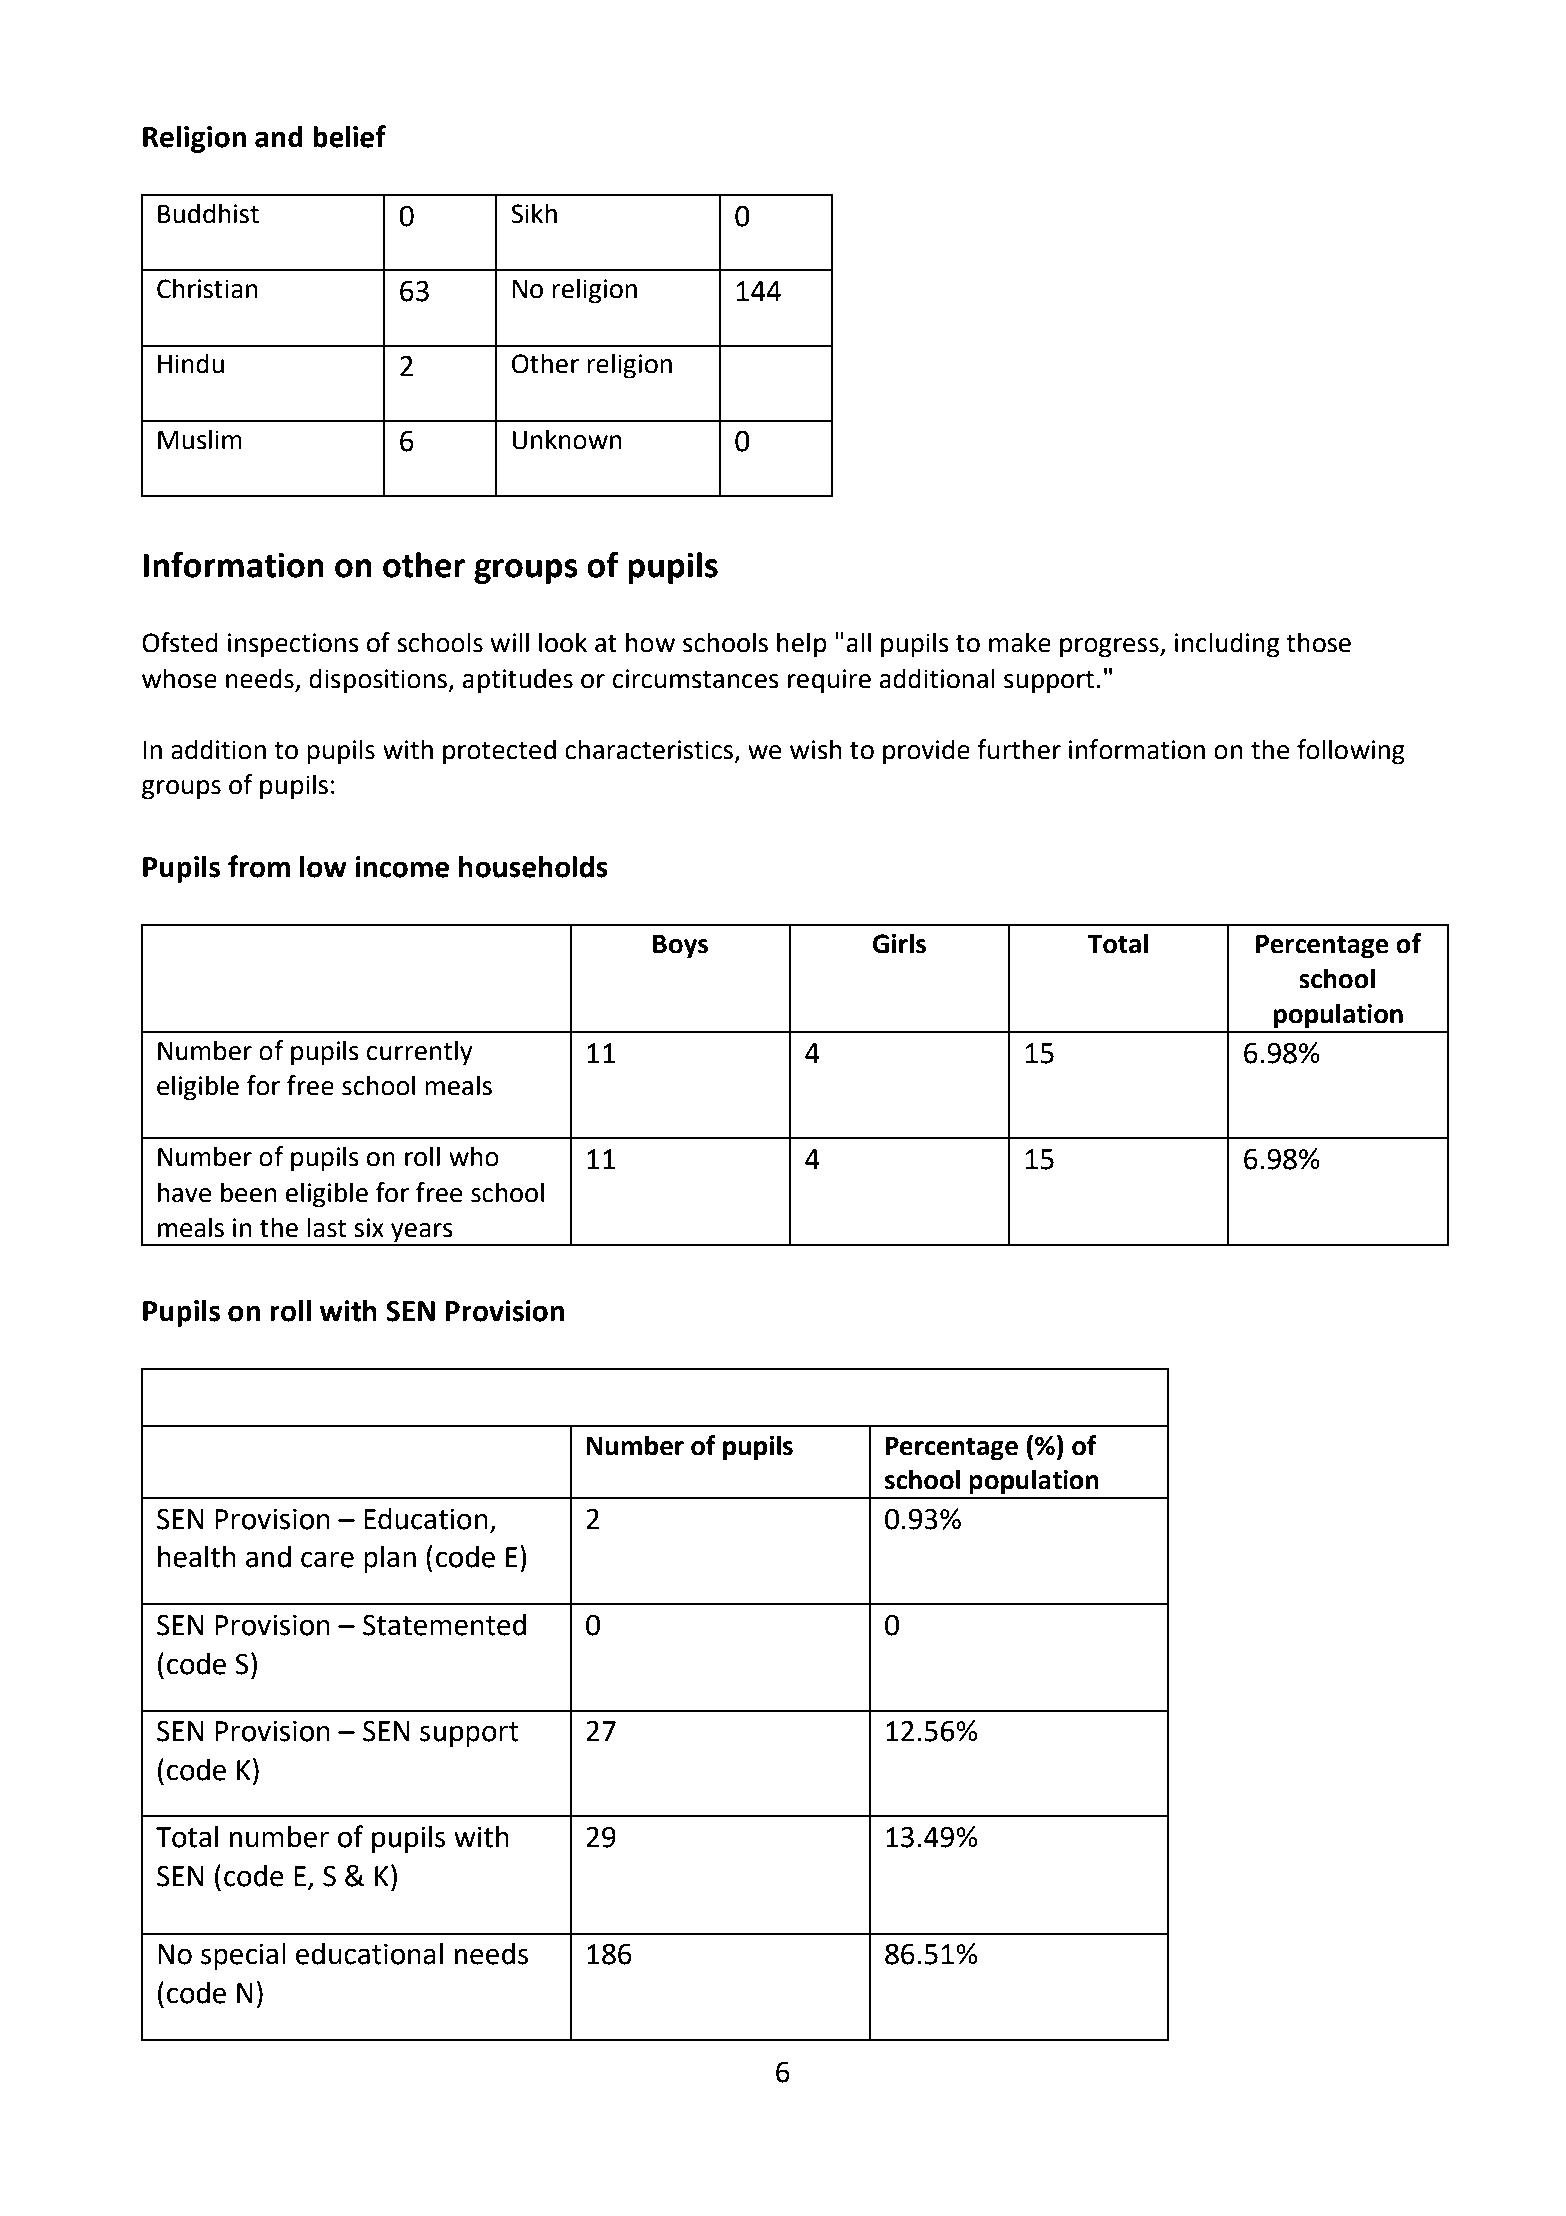 This image has height=2216, width=1566. What do you see at coordinates (293, 645) in the image?
I see `inspections` at bounding box center [293, 645].
